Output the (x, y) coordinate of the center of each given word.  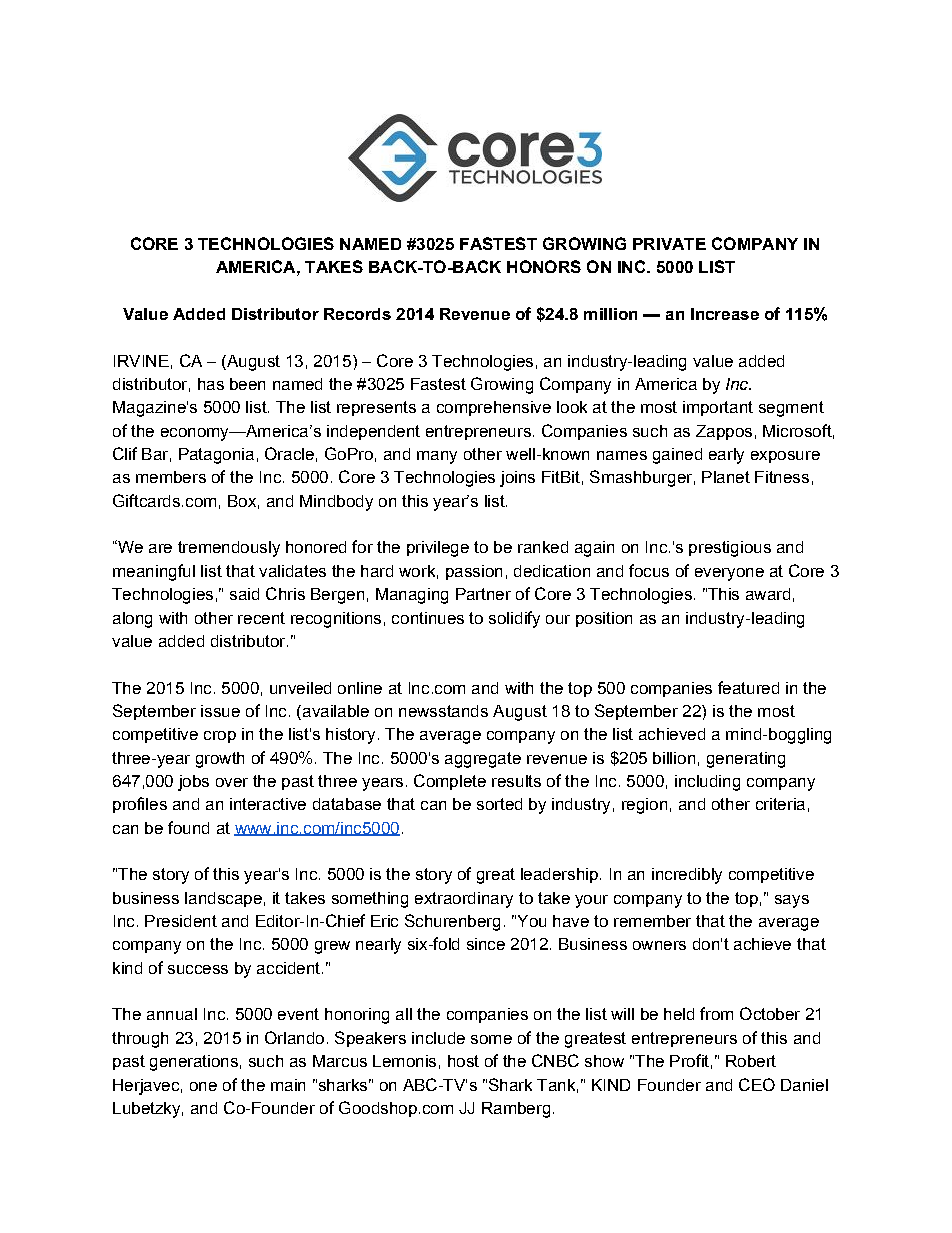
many (437, 457)
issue (220, 711)
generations (194, 1063)
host (463, 1061)
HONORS (544, 266)
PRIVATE (669, 244)
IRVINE (141, 361)
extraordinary (464, 900)
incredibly (687, 876)
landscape (223, 899)
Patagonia (216, 456)
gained (677, 456)
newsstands (443, 711)
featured (748, 687)
